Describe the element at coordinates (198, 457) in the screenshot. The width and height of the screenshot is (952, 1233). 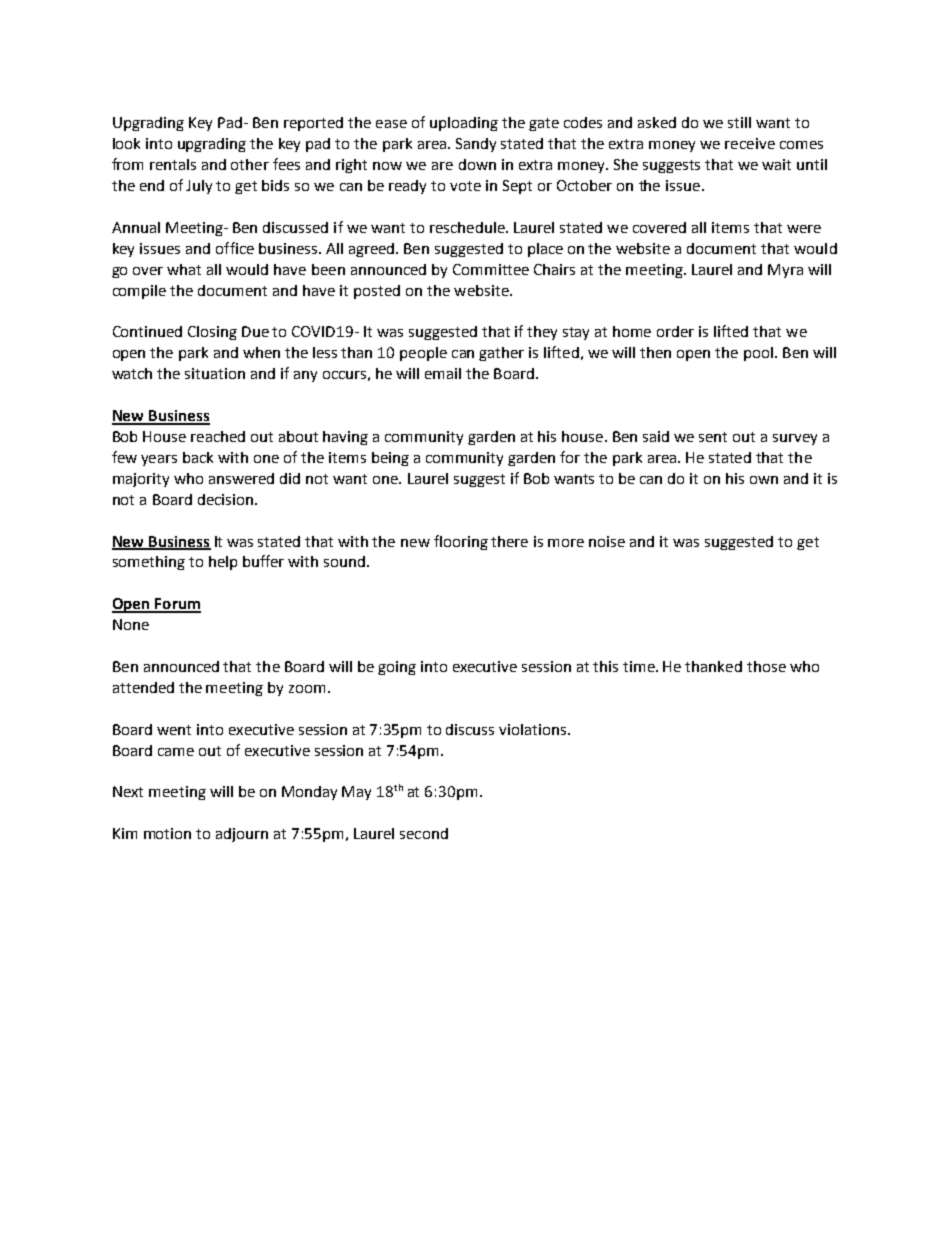
I see `back` at that location.
